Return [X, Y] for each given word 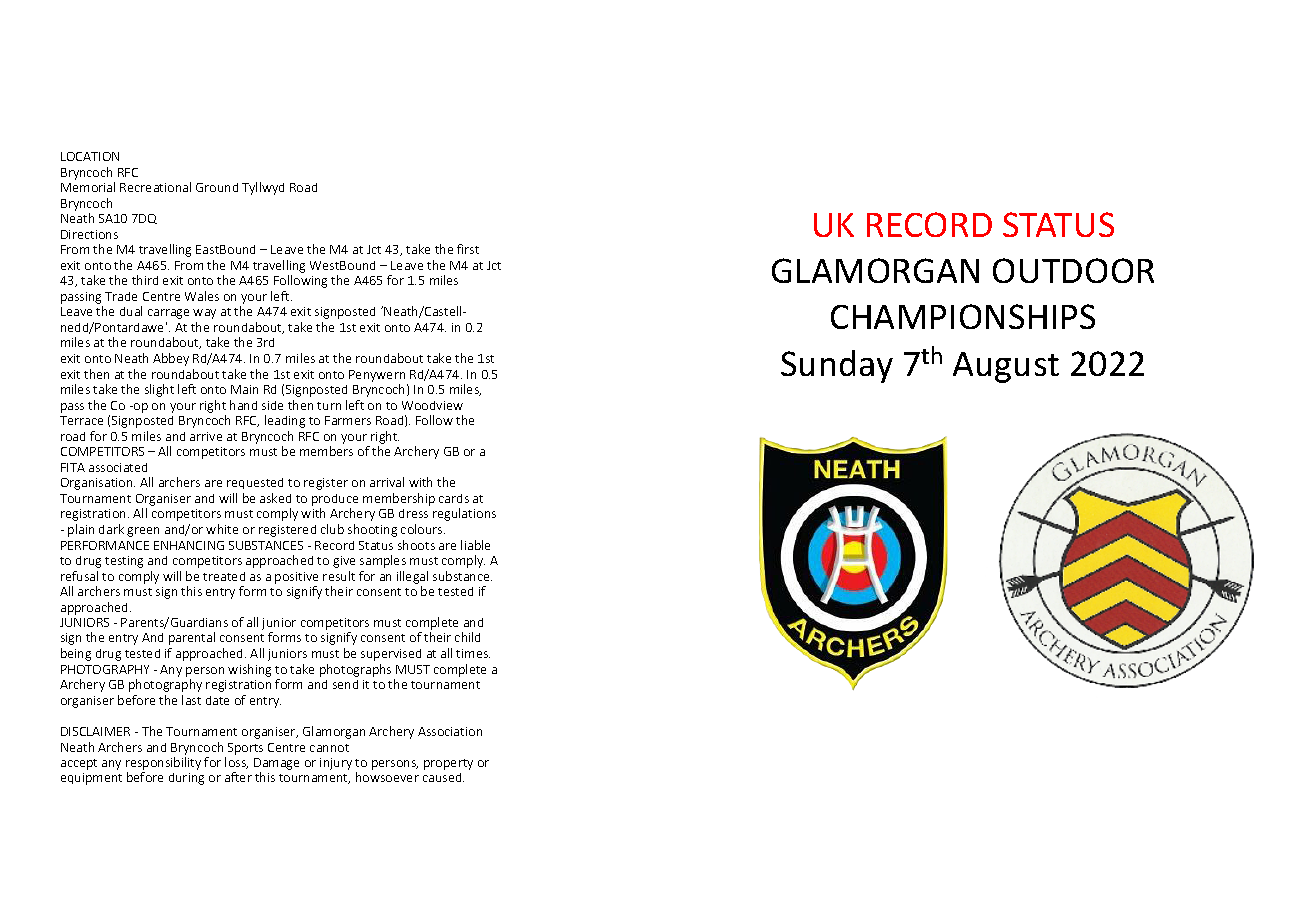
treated [224, 576]
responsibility [163, 763]
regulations [464, 514]
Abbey [171, 359]
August [1006, 367]
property [448, 764]
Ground [217, 187]
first [468, 249]
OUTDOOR [1073, 270]
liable [475, 545]
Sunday [837, 366]
